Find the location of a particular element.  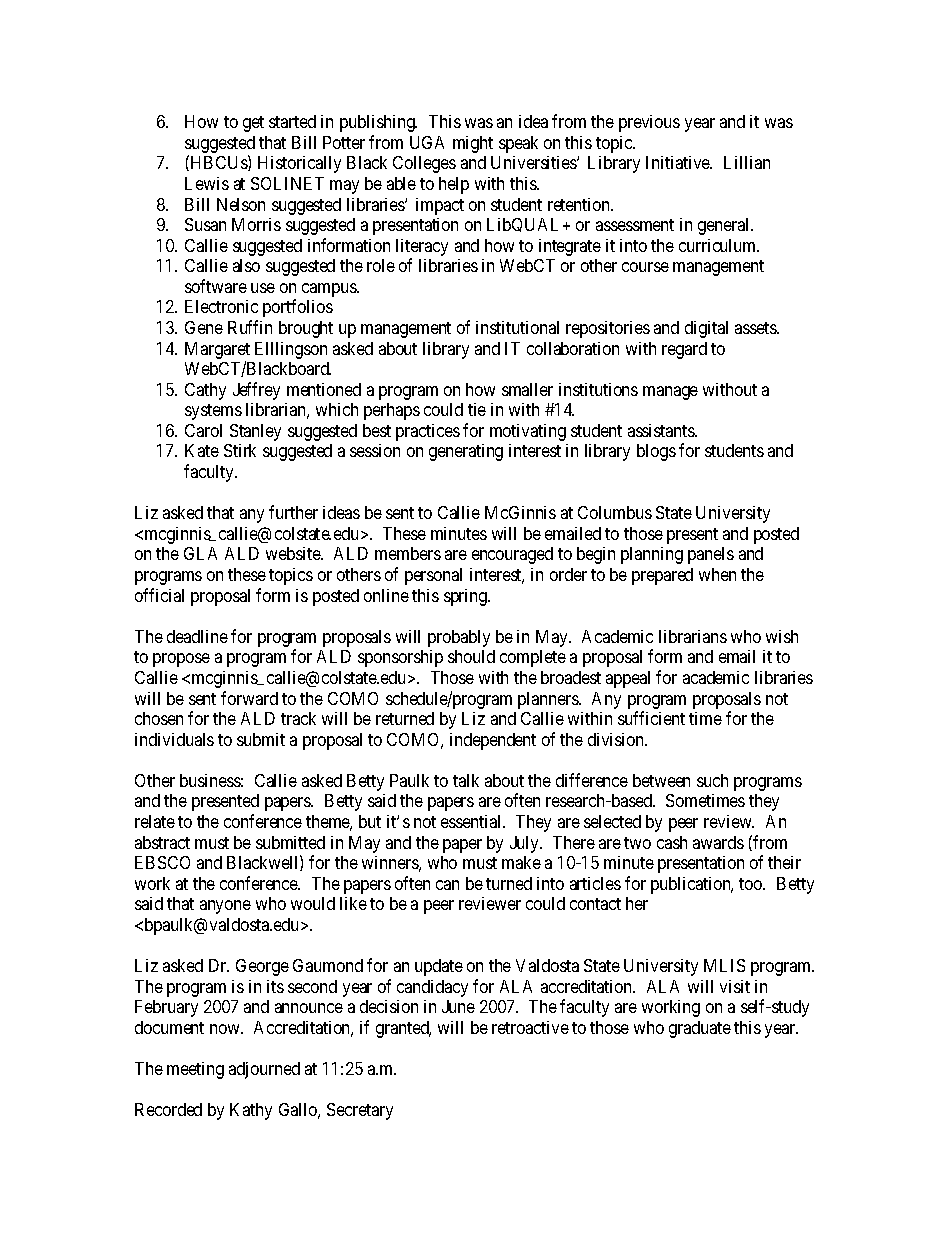

Initiative is located at coordinates (679, 162).
